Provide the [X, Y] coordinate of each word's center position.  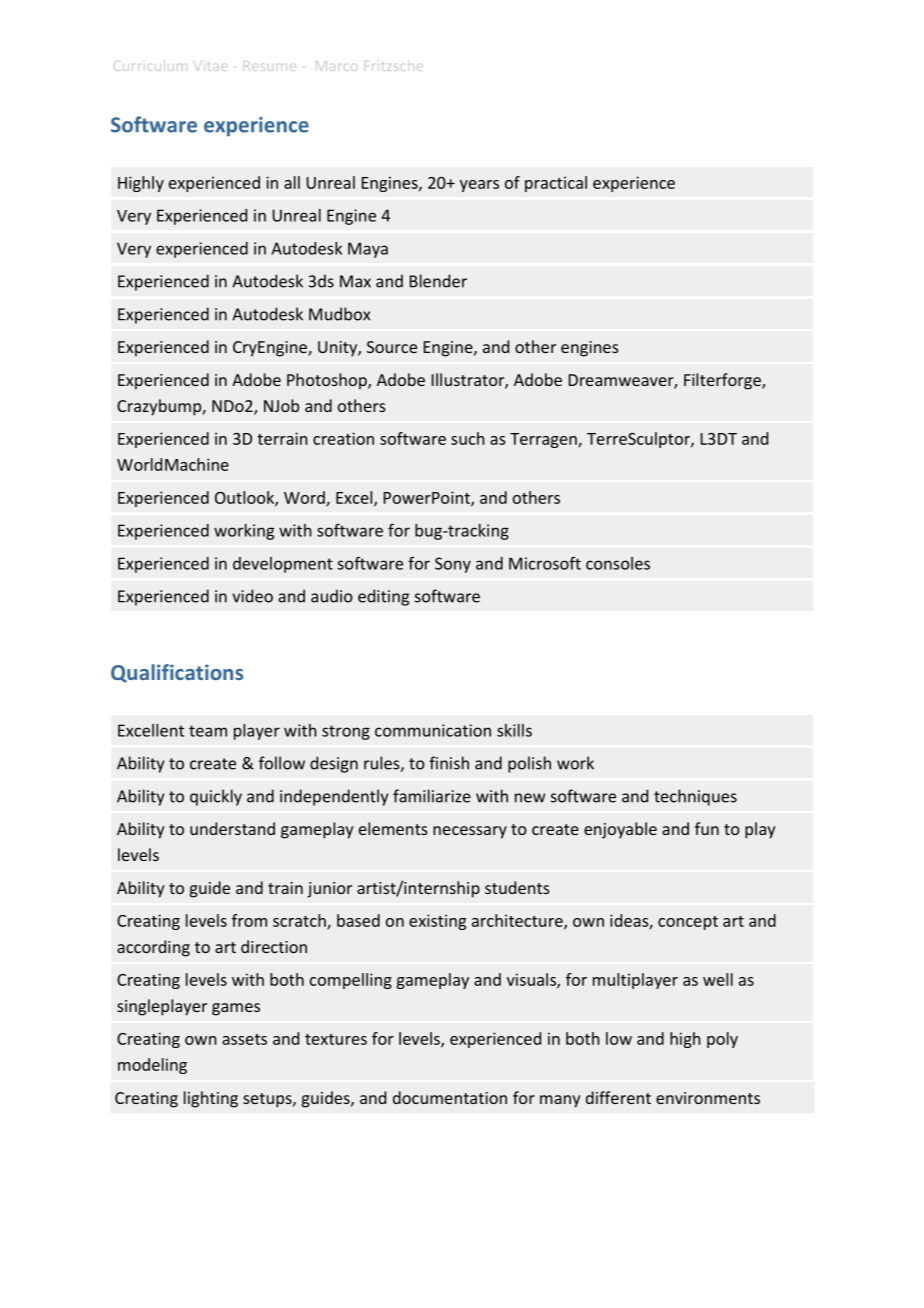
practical [556, 184]
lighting [211, 1099]
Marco [337, 66]
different [618, 1097]
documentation [450, 1097]
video [252, 596]
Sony [453, 565]
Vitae [210, 66]
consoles [618, 563]
